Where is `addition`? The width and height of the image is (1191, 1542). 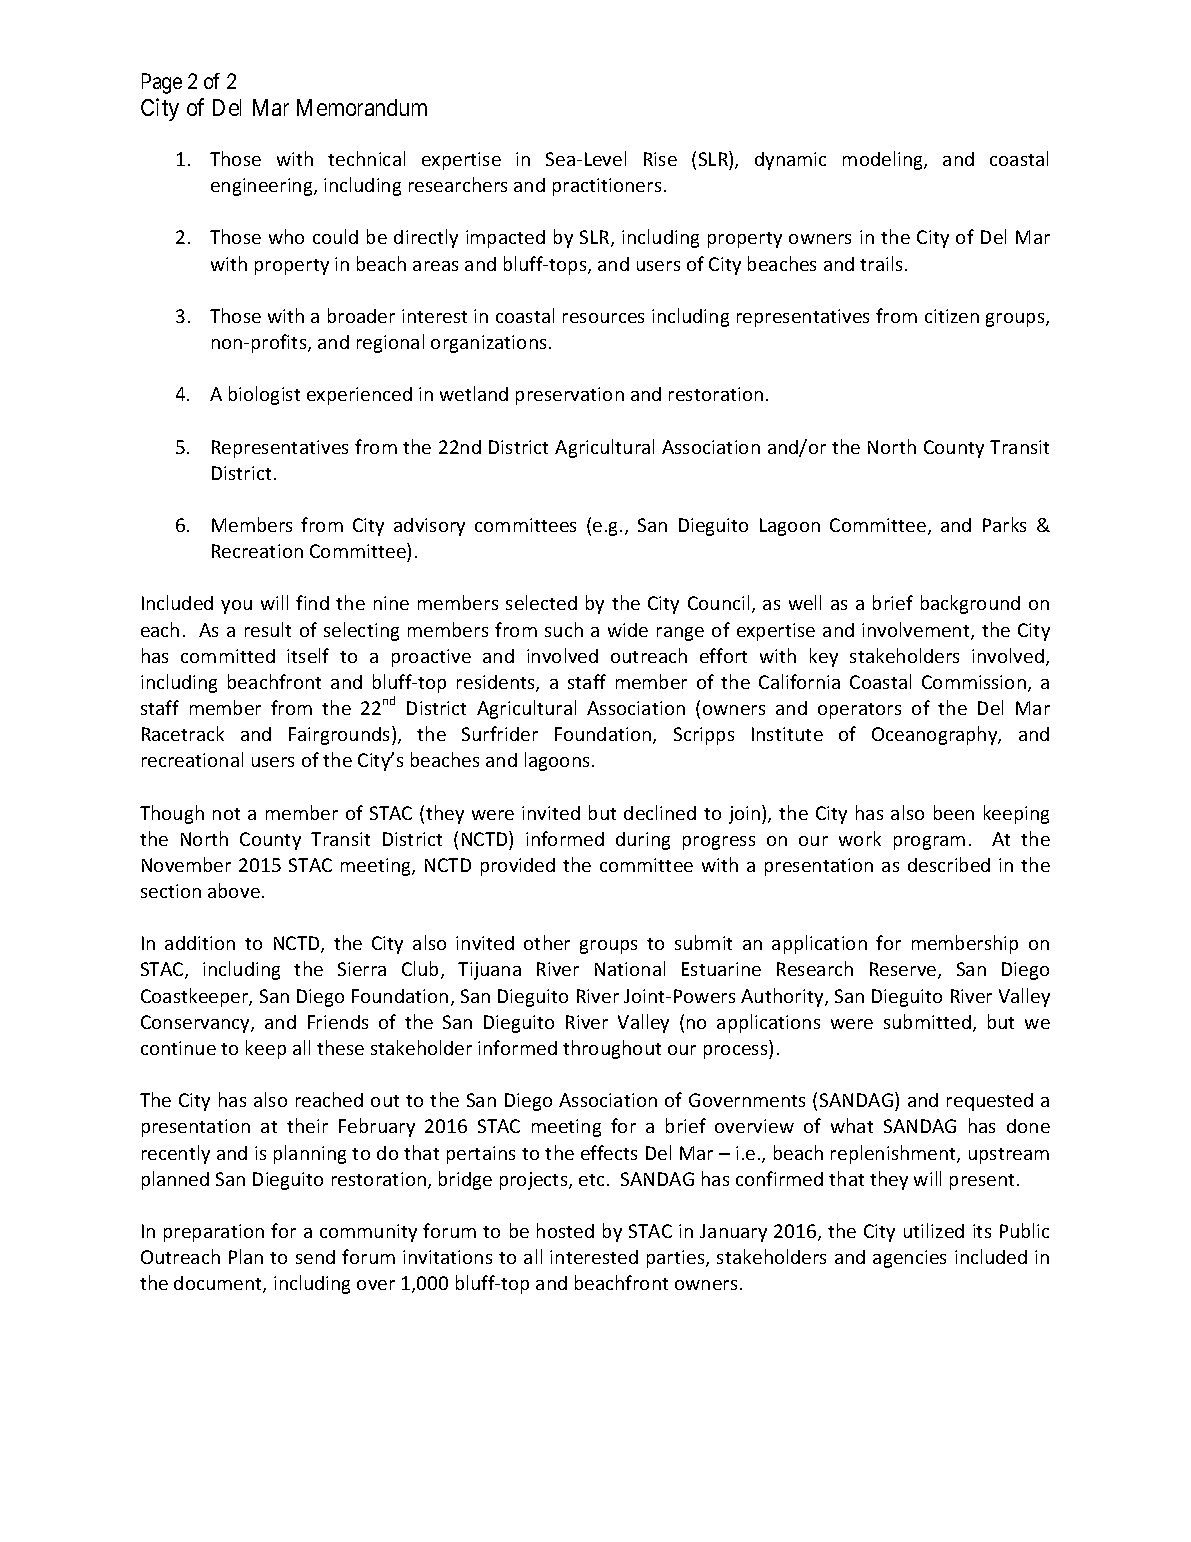 addition is located at coordinates (200, 943).
